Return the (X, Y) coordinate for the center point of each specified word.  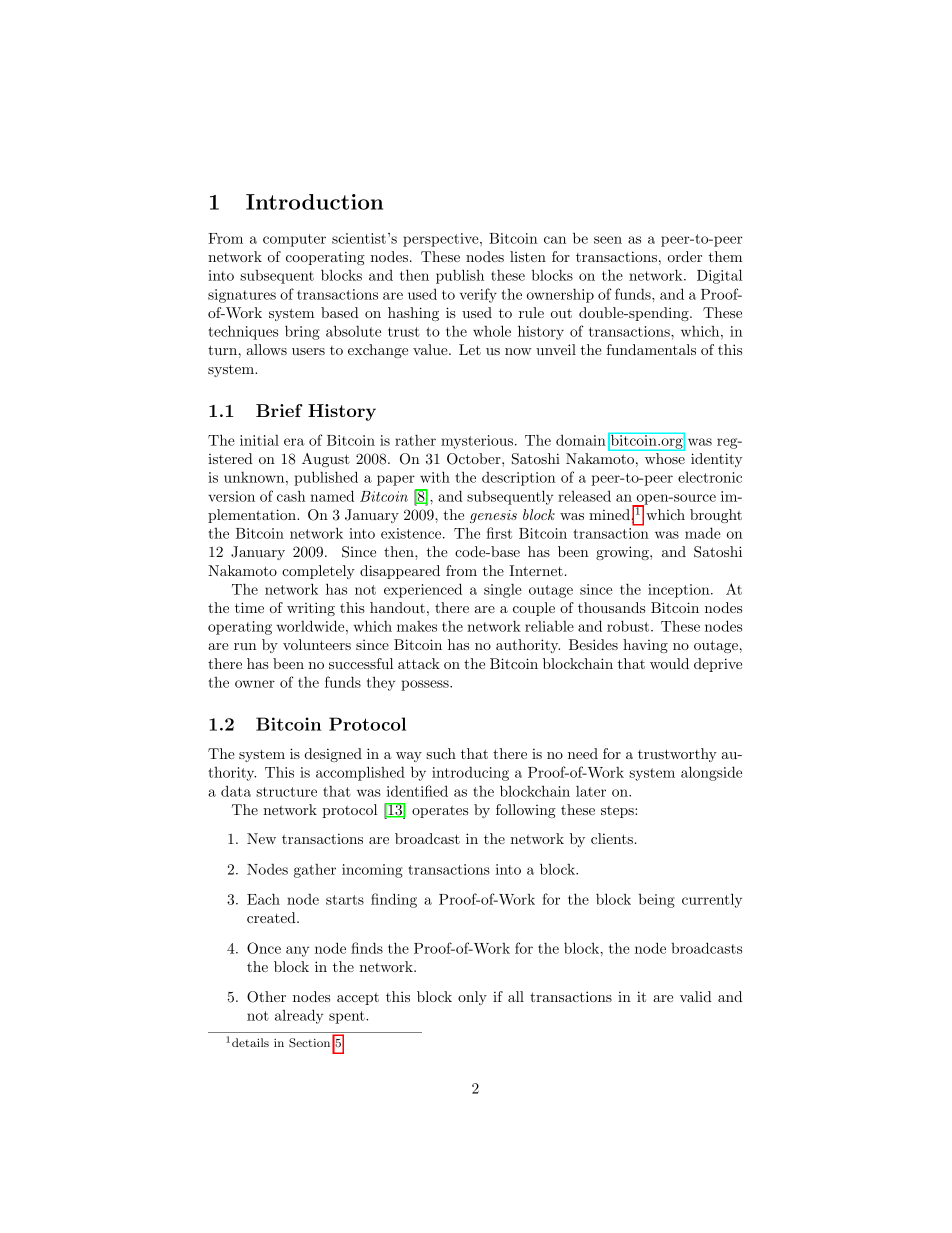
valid (696, 996)
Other (266, 997)
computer (294, 240)
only (472, 998)
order (685, 256)
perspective (442, 240)
